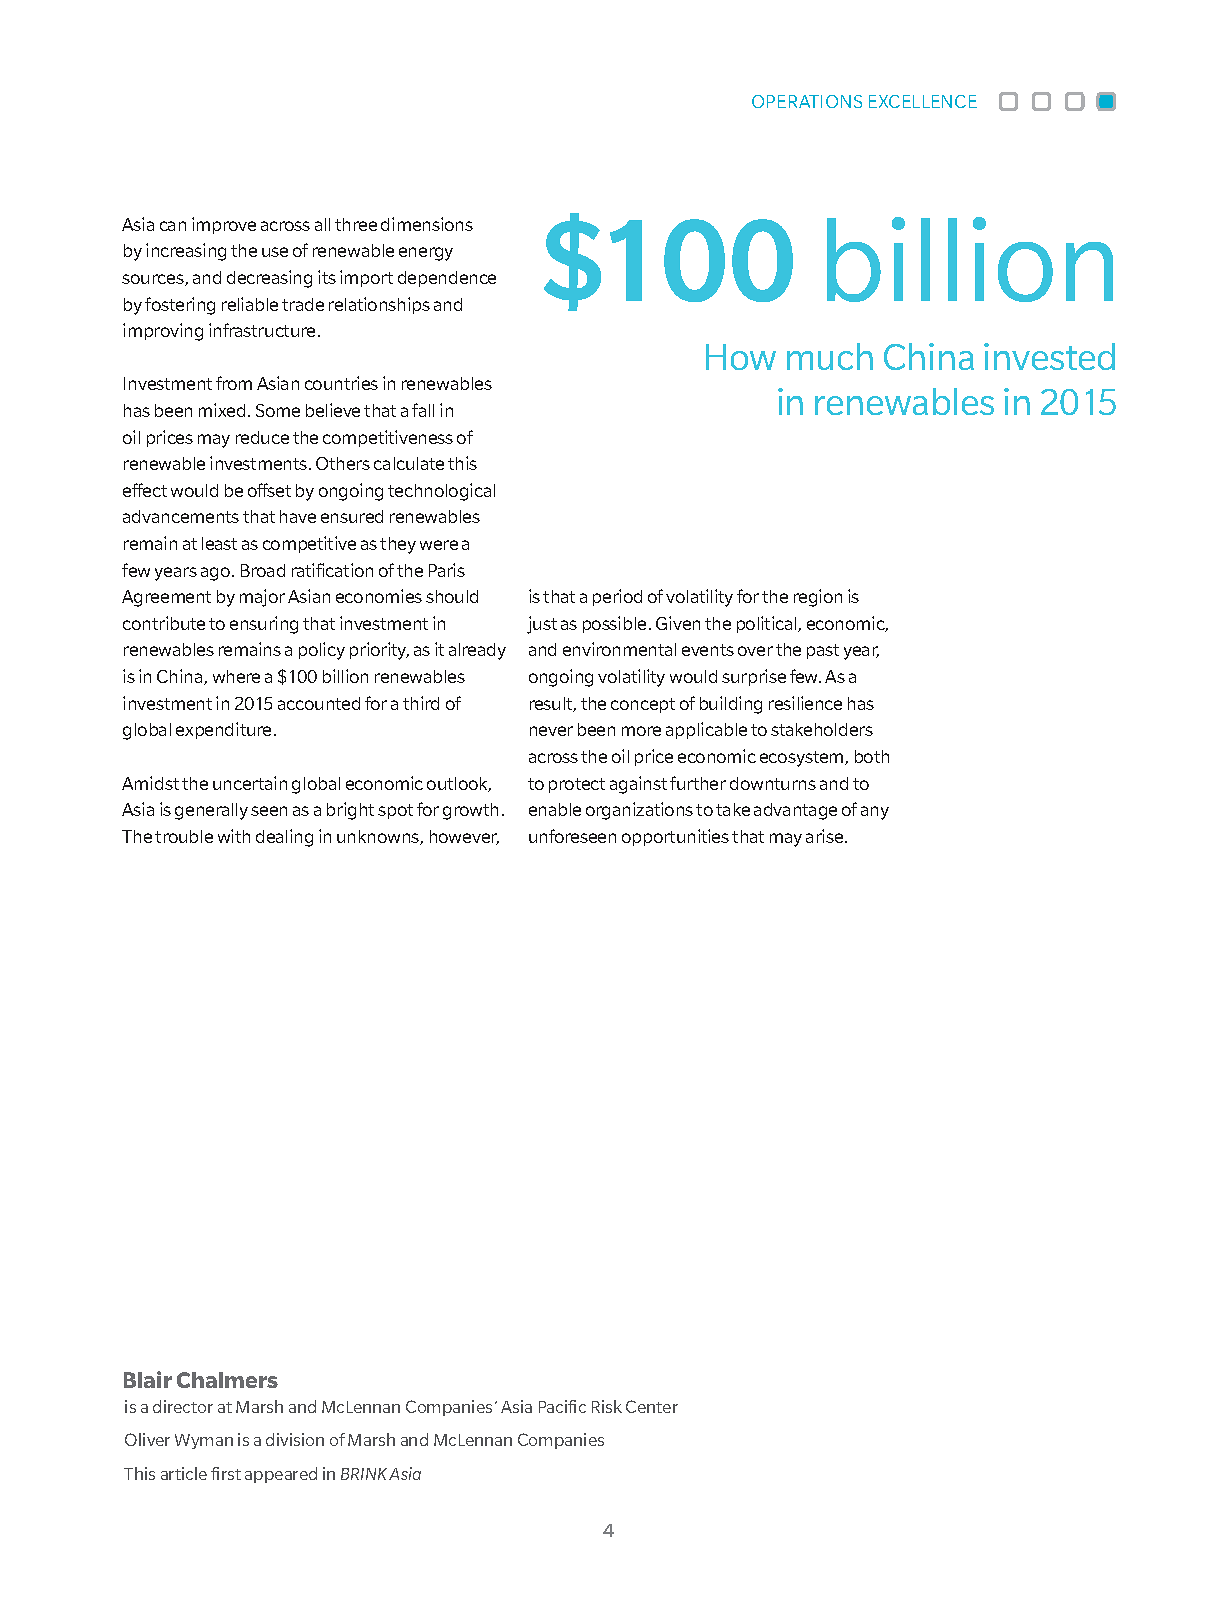 The image size is (1218, 1621). I want to click on Risk, so click(607, 1406).
